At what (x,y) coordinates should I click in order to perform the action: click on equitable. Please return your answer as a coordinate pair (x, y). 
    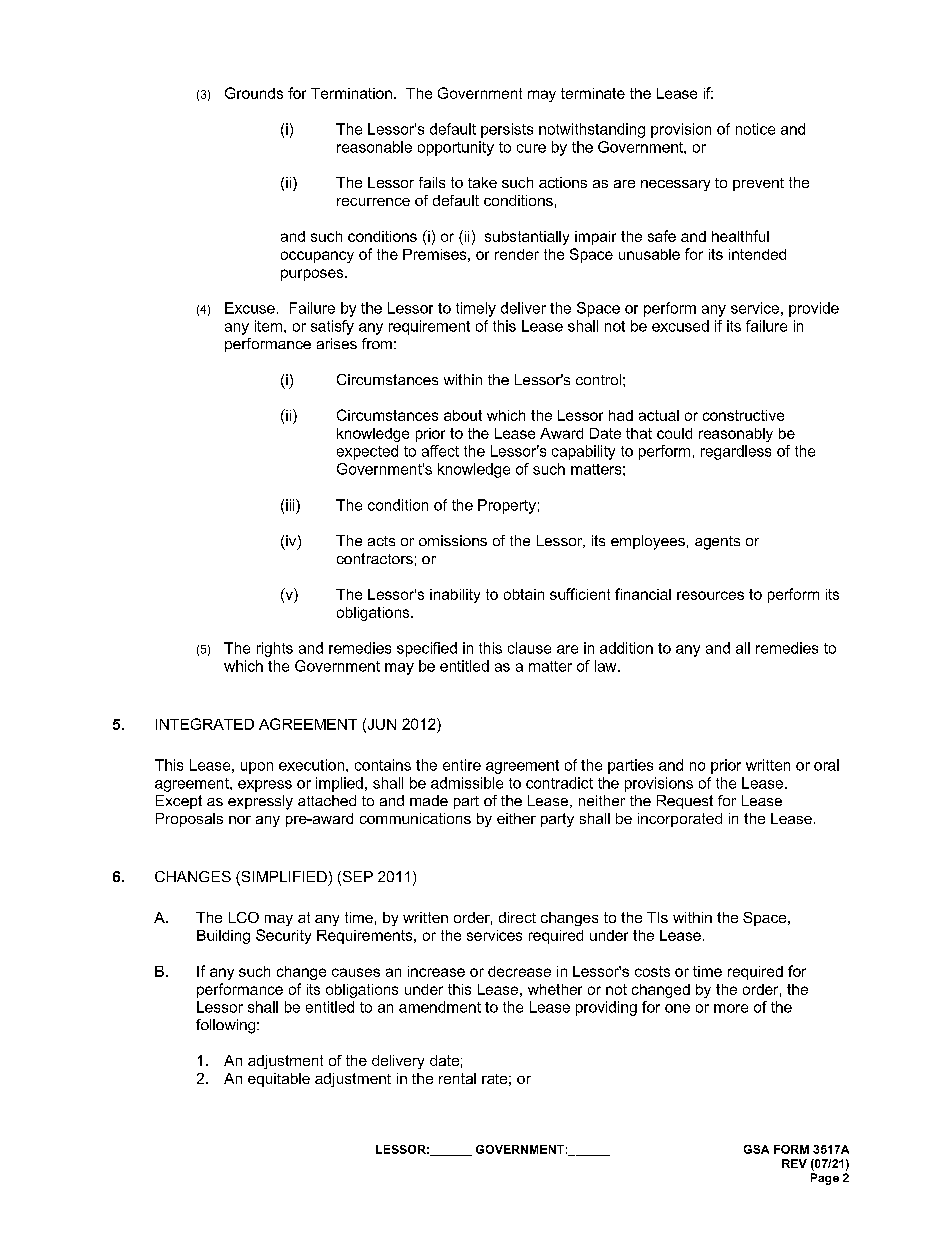
    Looking at the image, I should click on (279, 1080).
